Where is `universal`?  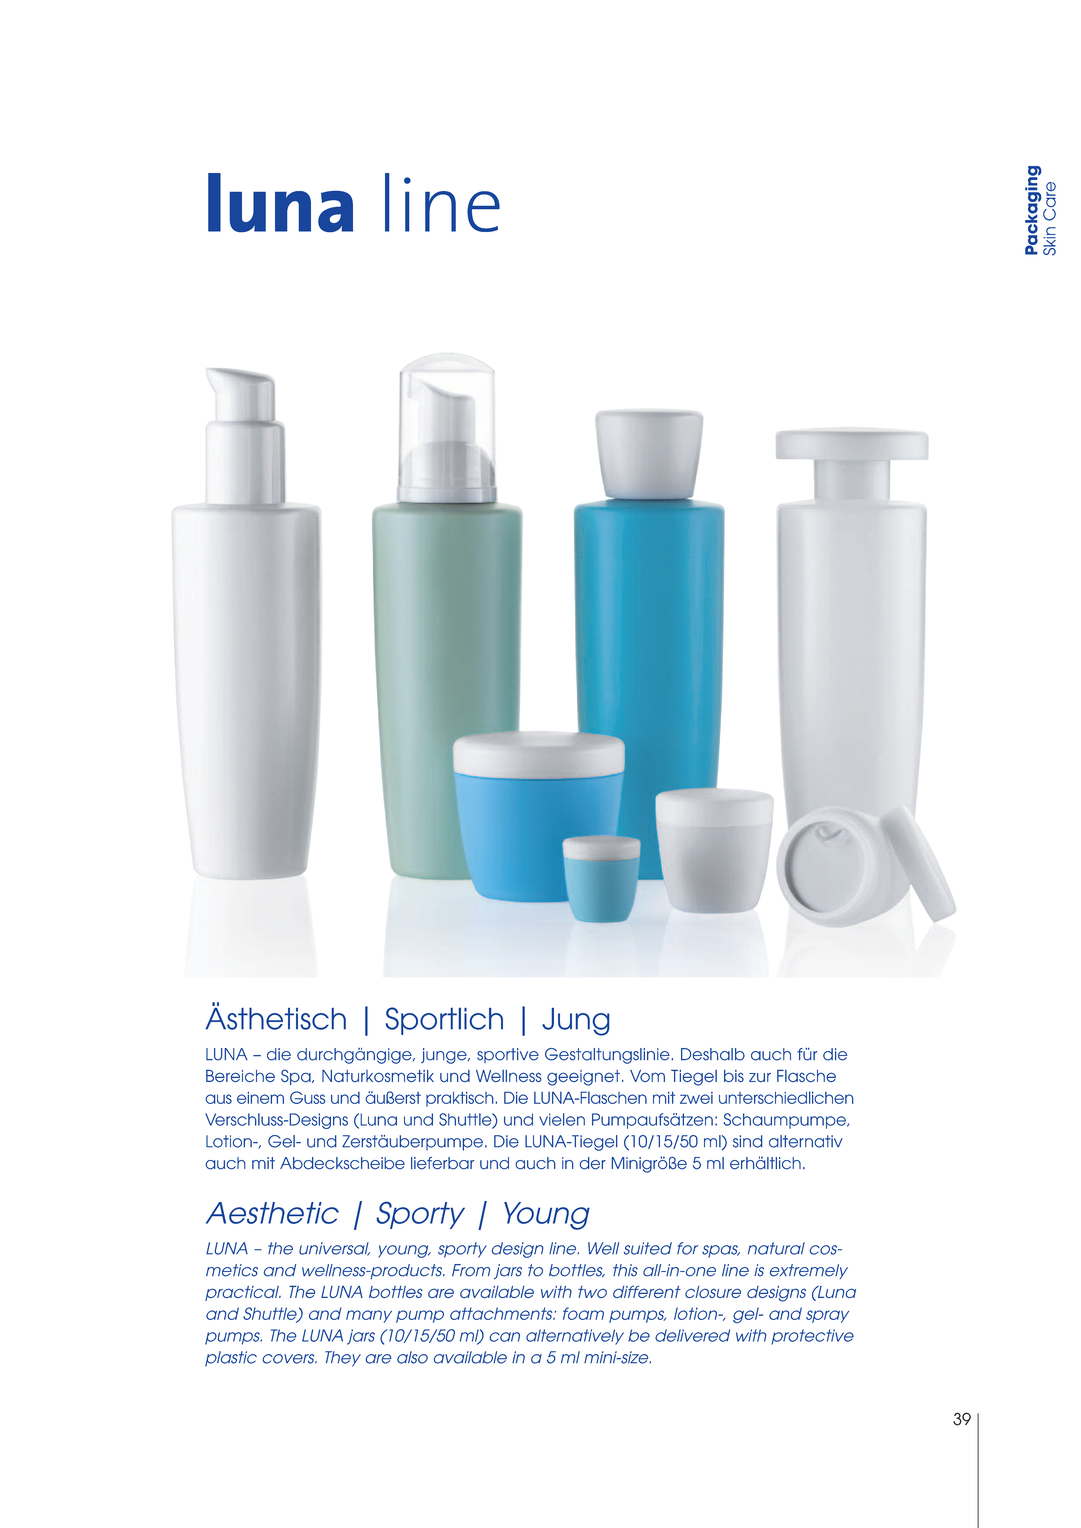 universal is located at coordinates (334, 1249).
